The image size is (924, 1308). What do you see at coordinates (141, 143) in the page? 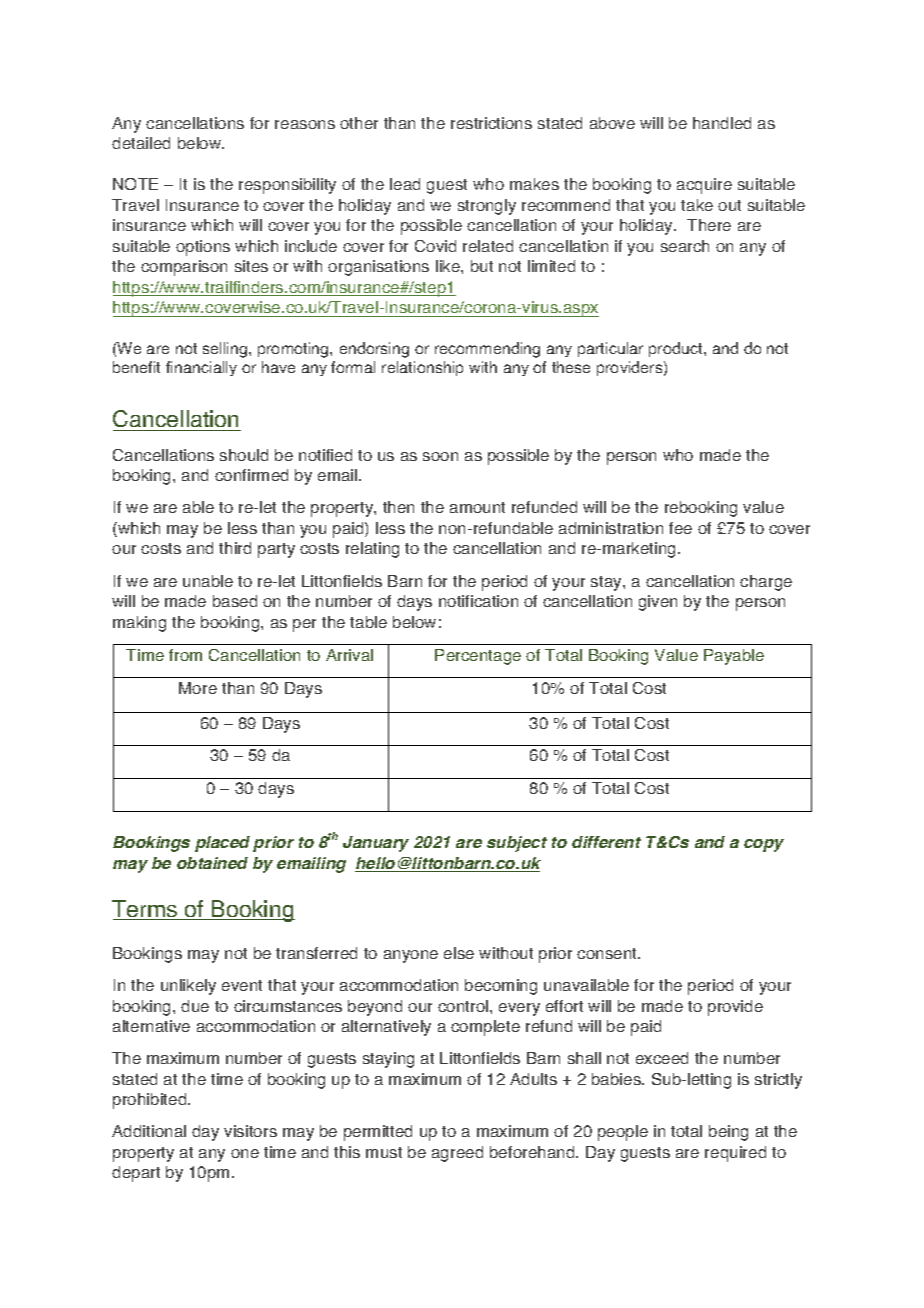
I see `detailed` at bounding box center [141, 143].
